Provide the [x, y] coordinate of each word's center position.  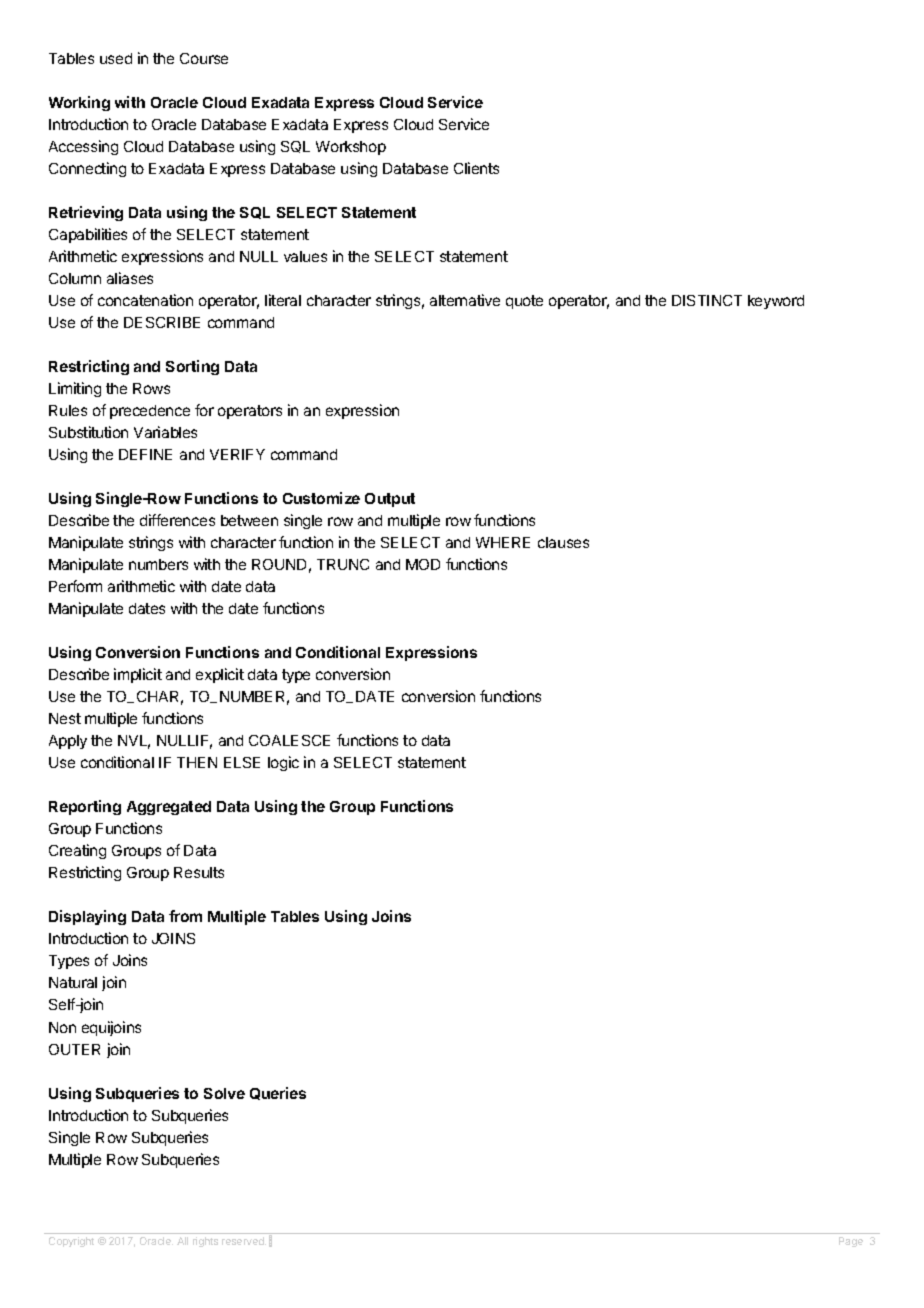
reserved [244, 1241]
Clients [476, 168]
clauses [563, 542]
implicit [138, 675]
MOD [423, 564]
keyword [776, 302]
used [116, 58]
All [182, 1241]
